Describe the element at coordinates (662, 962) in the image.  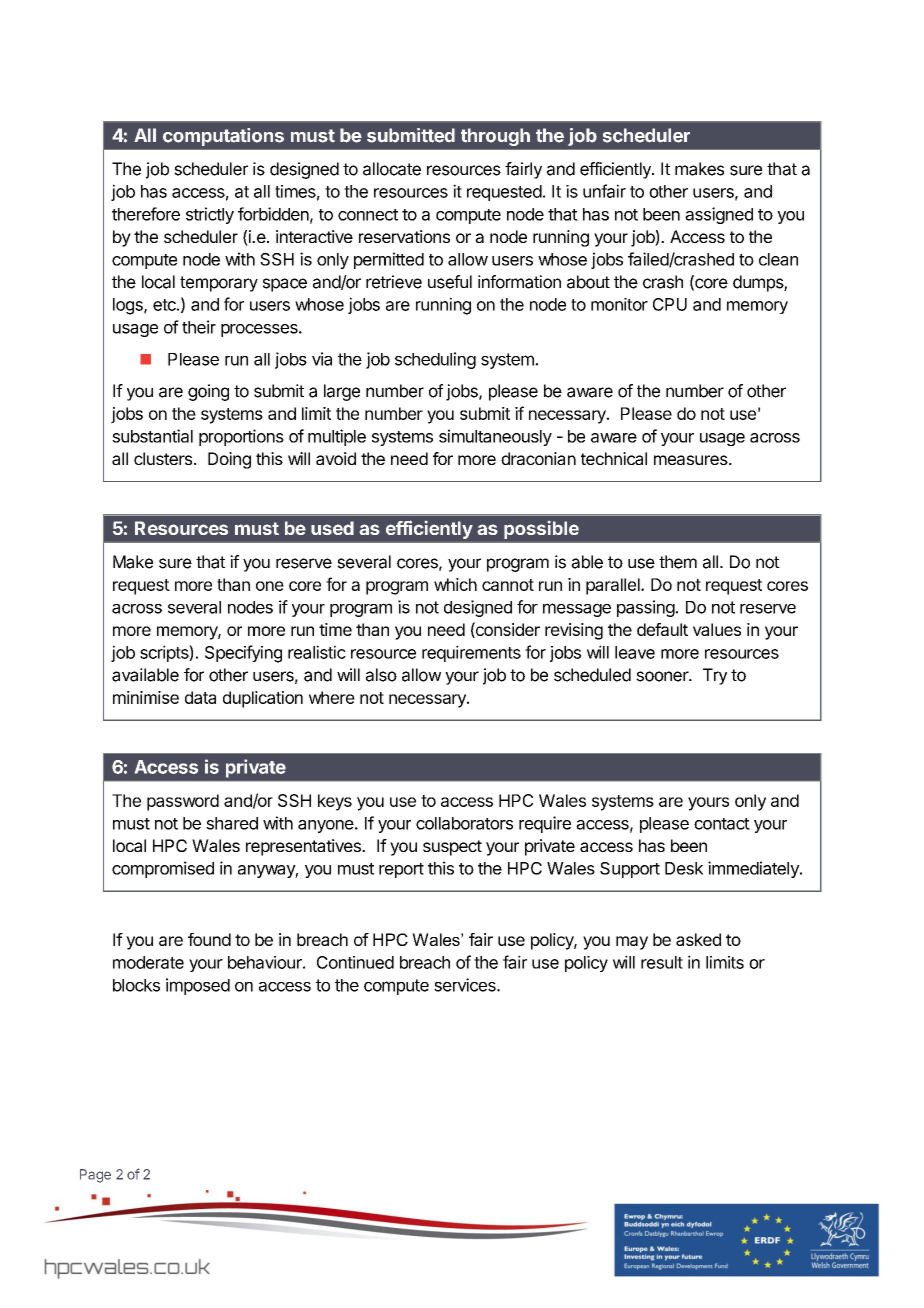
I see `result` at that location.
